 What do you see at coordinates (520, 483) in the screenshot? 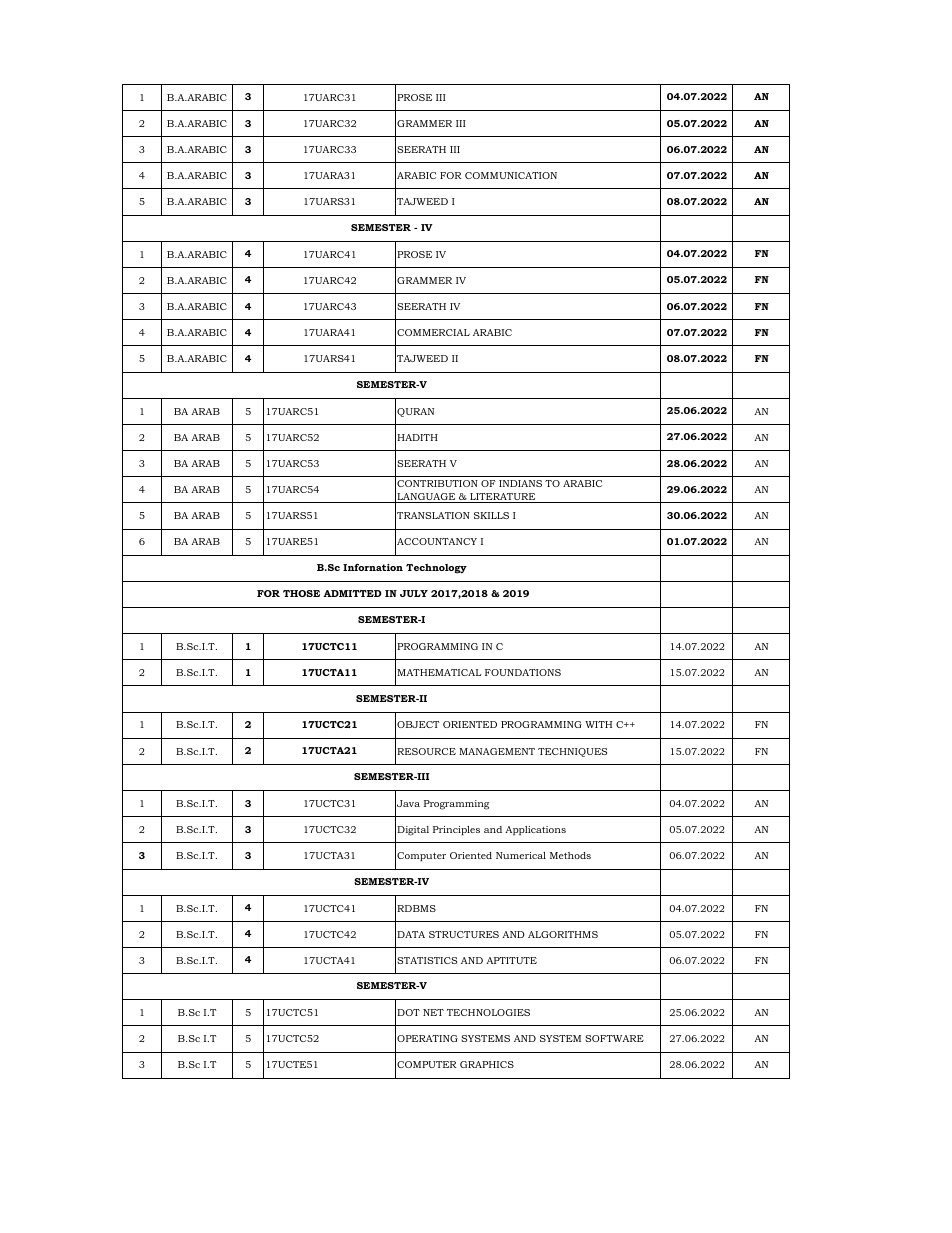
I see `INDIANS` at bounding box center [520, 483].
